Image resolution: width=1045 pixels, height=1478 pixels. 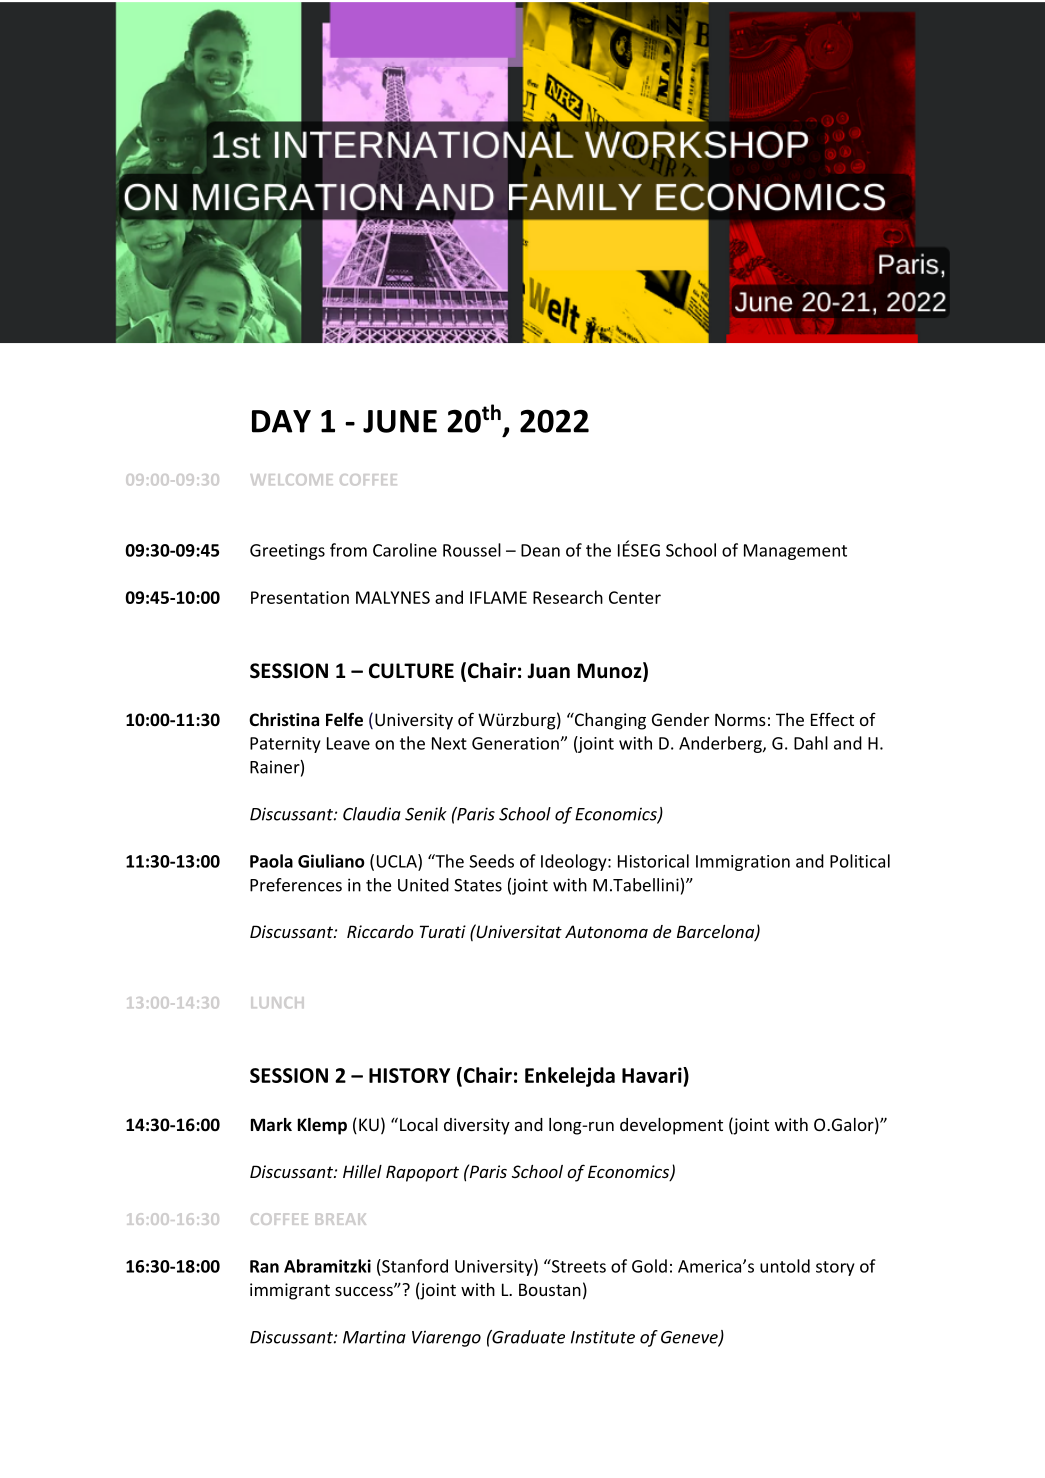 What do you see at coordinates (671, 1126) in the document?
I see `development` at bounding box center [671, 1126].
